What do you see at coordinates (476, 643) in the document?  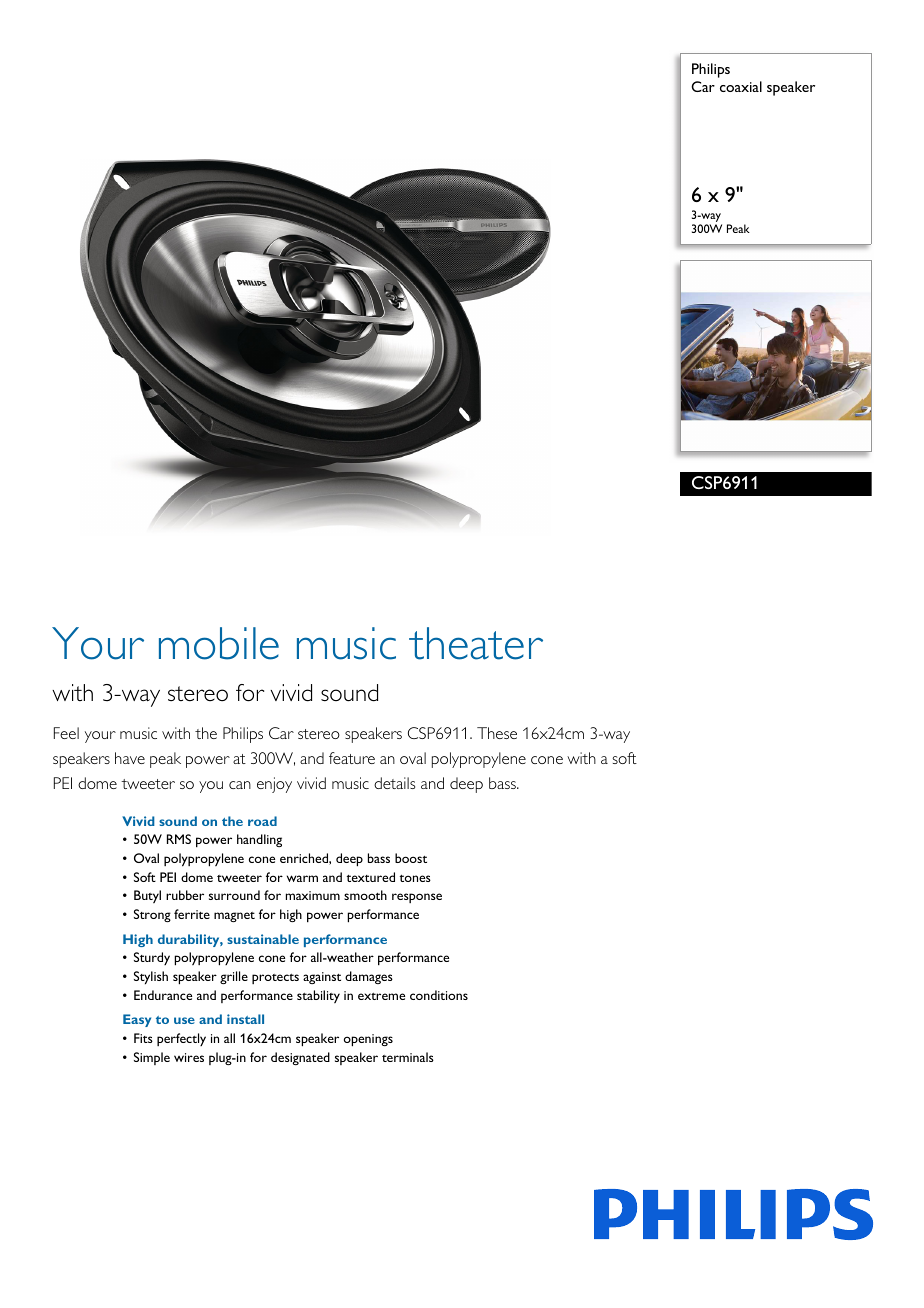 I see `theater` at bounding box center [476, 643].
